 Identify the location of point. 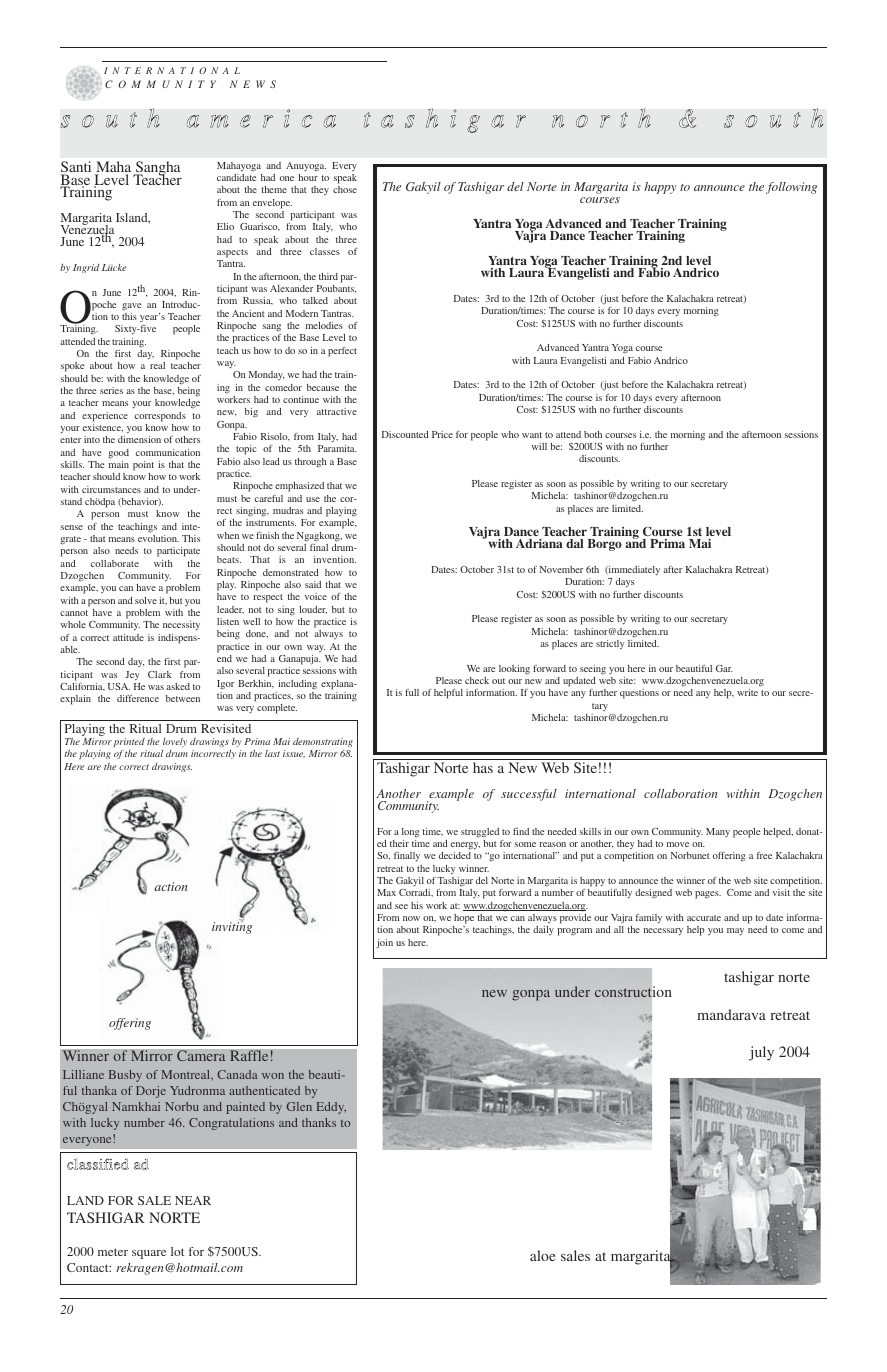
(143, 466).
